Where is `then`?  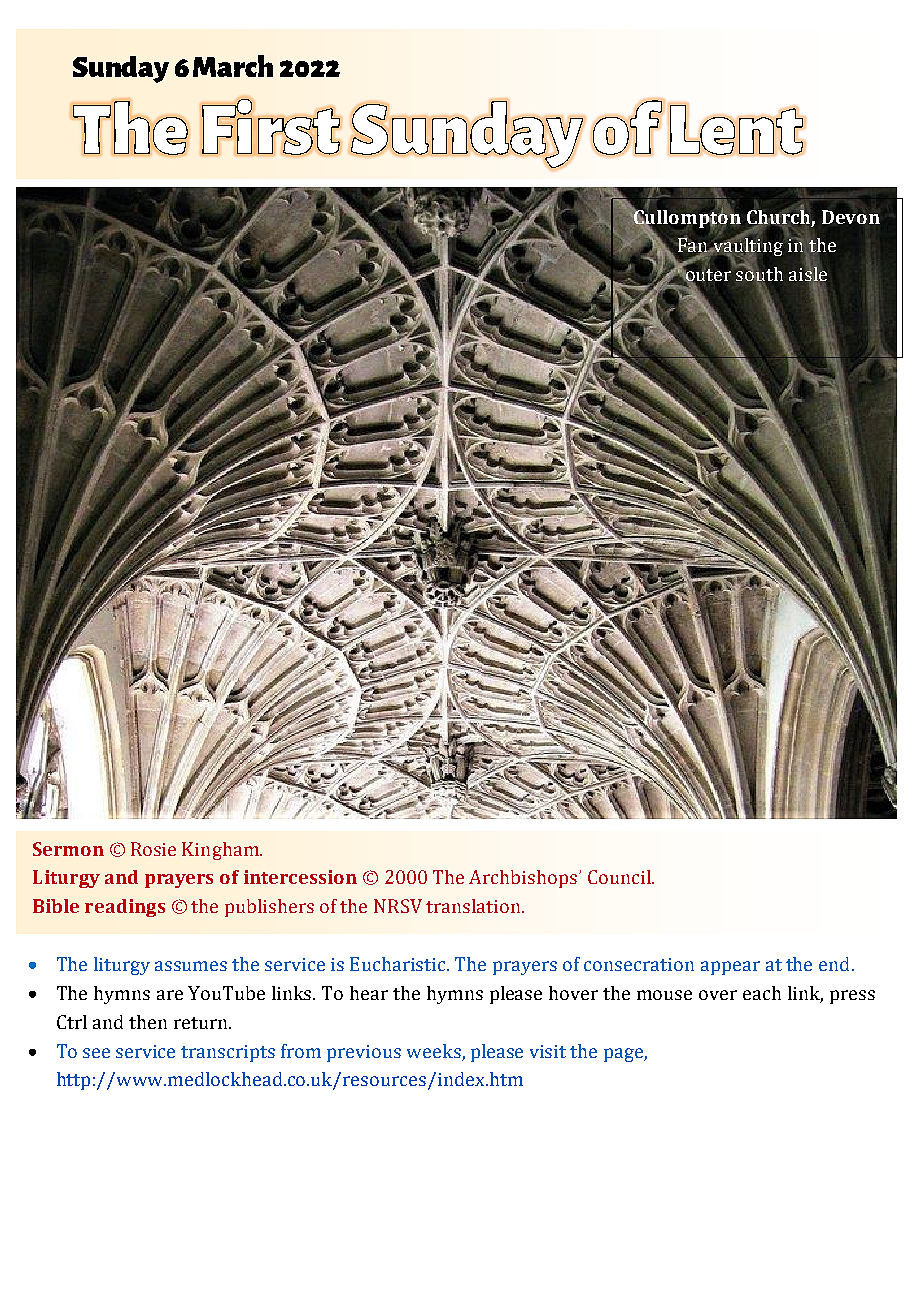 then is located at coordinates (148, 1022).
